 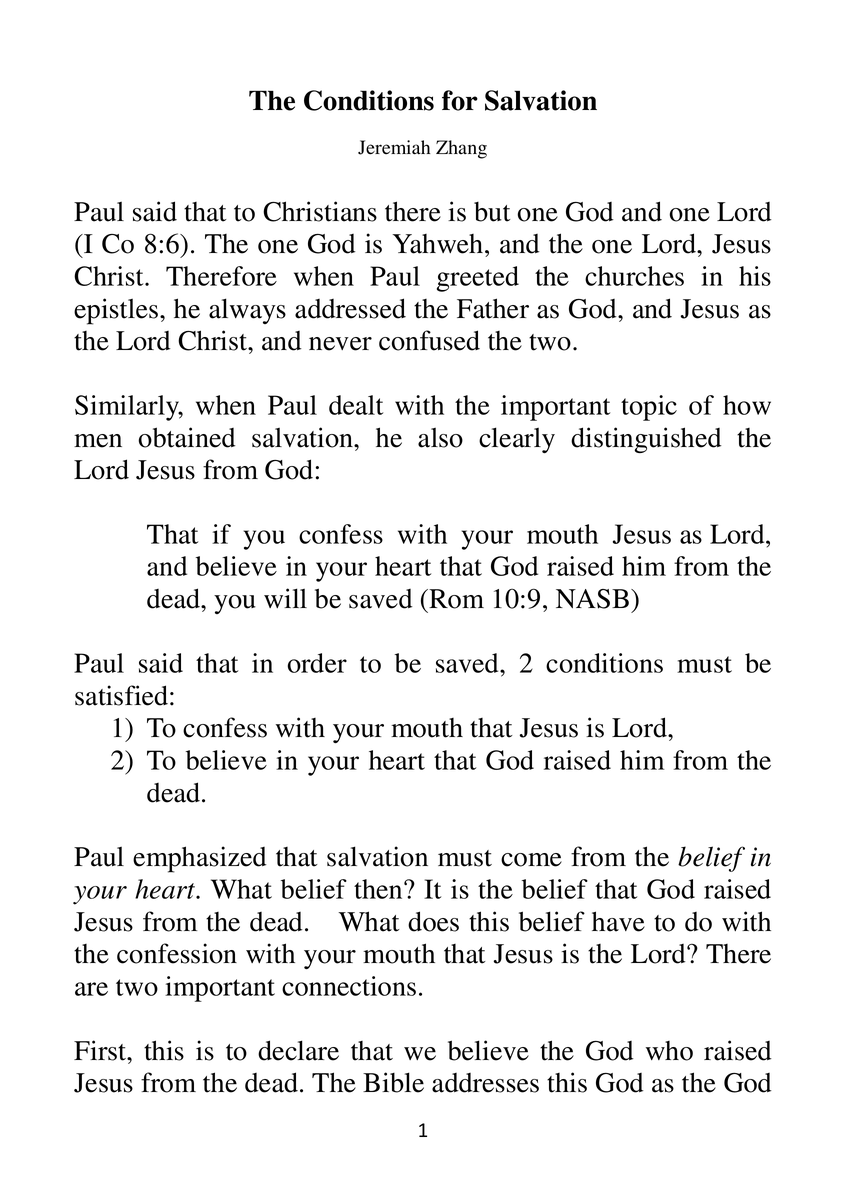 I want to click on obtained, so click(x=187, y=437).
